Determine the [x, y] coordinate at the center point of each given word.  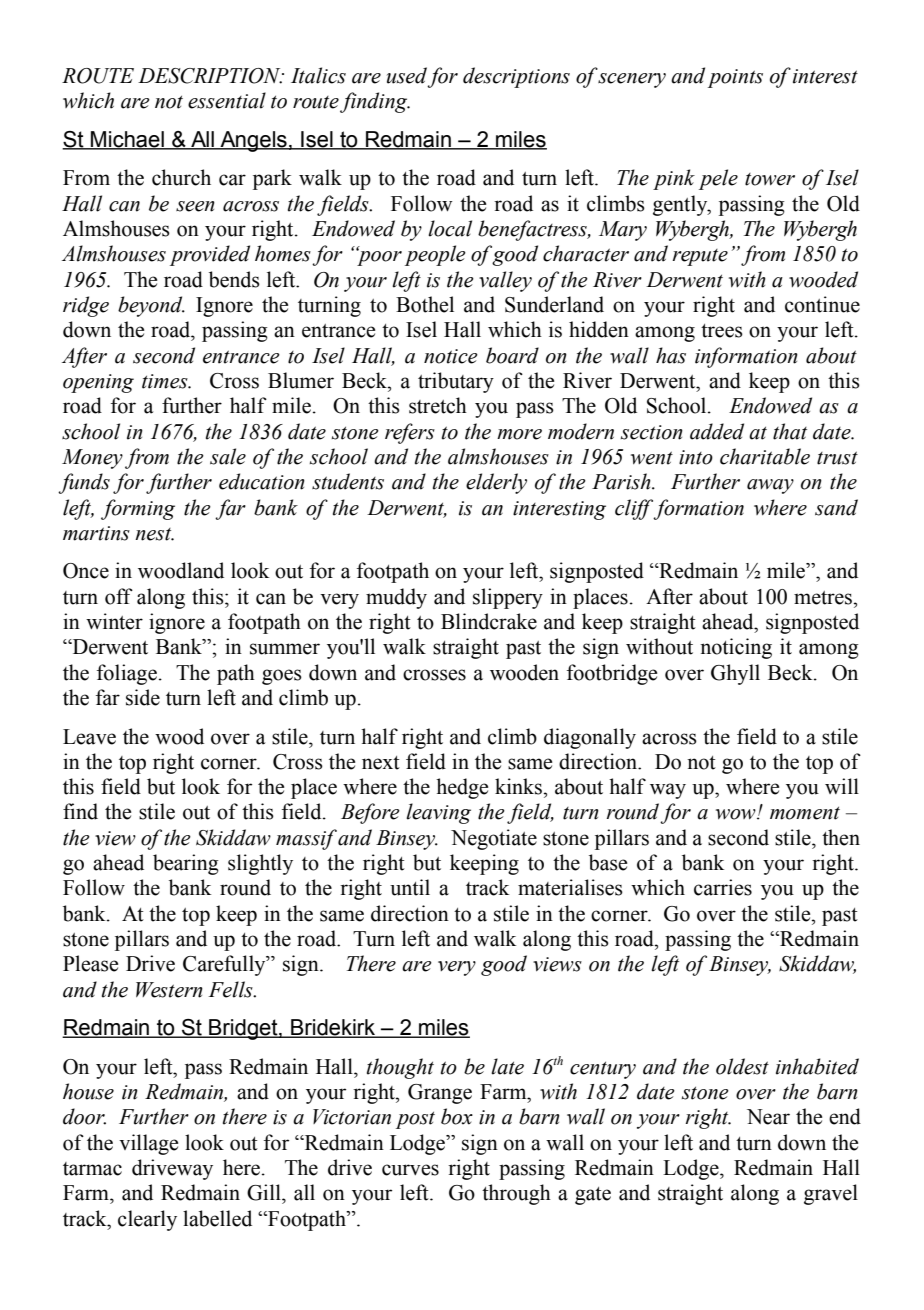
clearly [147, 1220]
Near [768, 1117]
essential [227, 100]
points [735, 78]
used [407, 75]
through [516, 1194]
